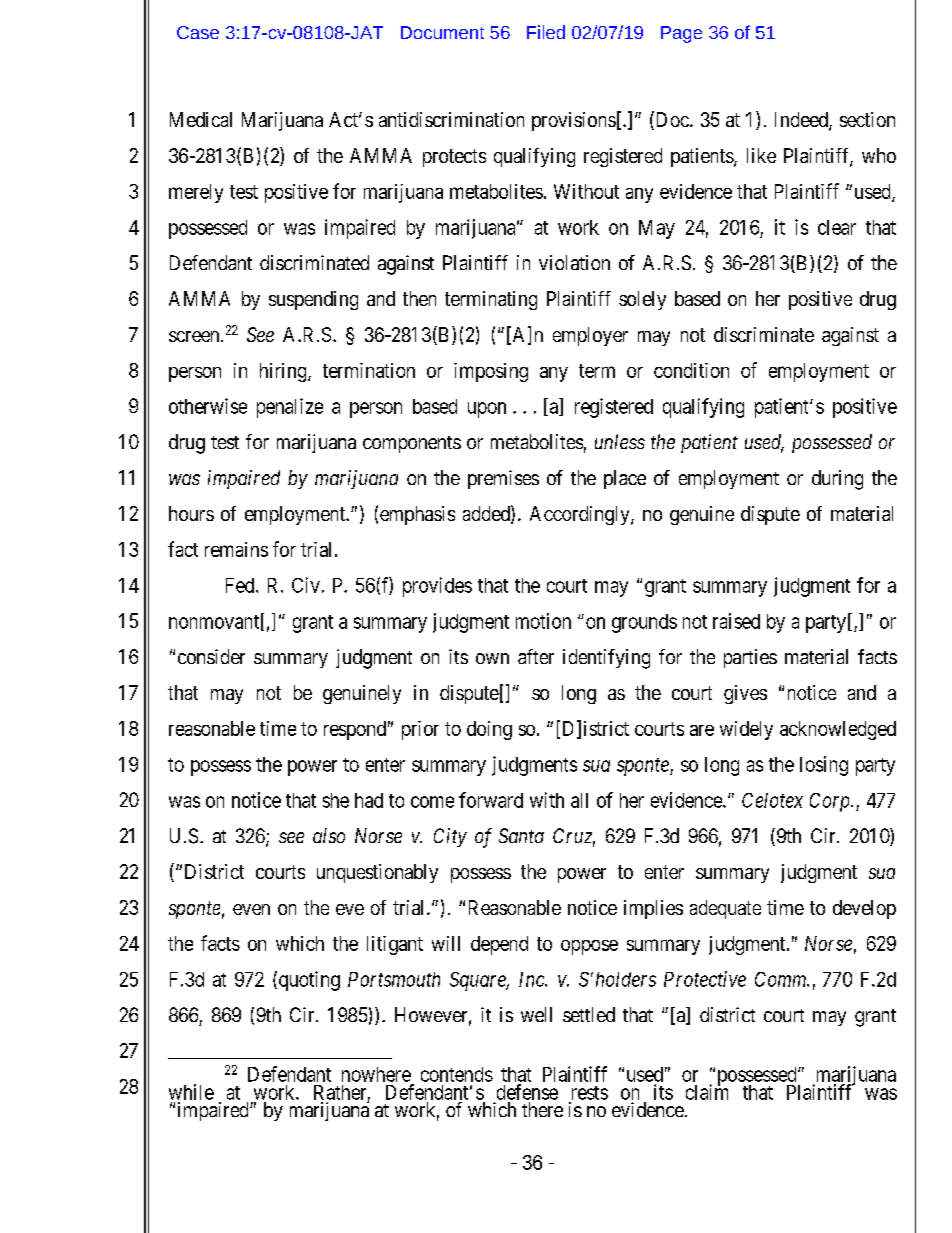 Image resolution: width=952 pixels, height=1233 pixels. I want to click on motion, so click(543, 621).
